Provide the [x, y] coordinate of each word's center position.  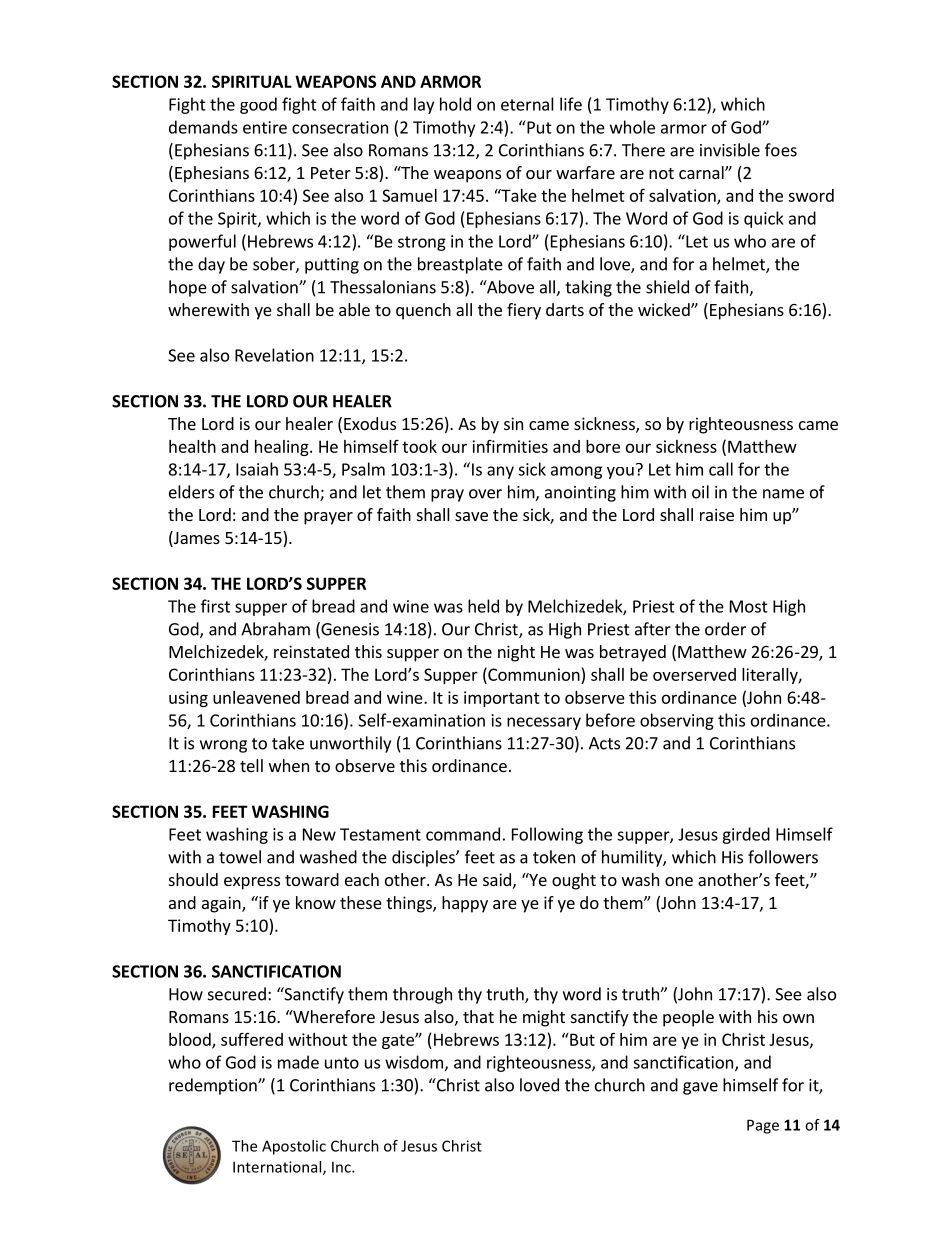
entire [265, 127]
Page [763, 1126]
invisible [730, 150]
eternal [527, 104]
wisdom [414, 1062]
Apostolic [294, 1147]
